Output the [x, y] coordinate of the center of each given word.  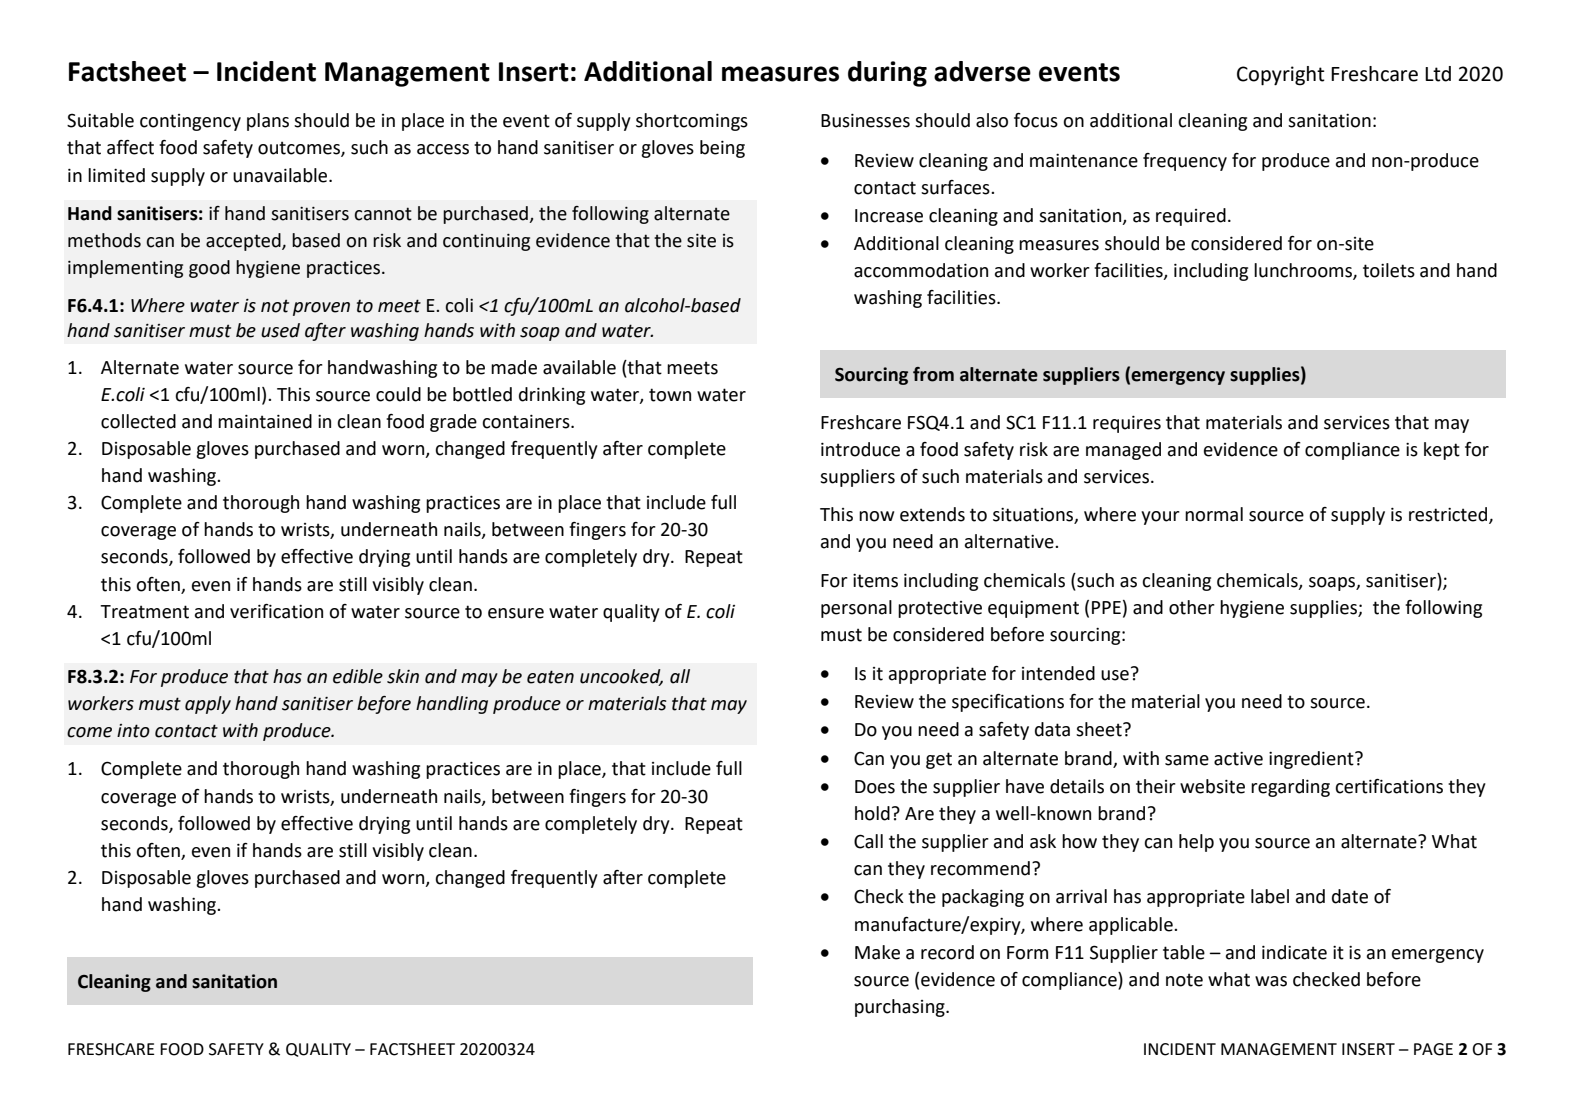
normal [1214, 514]
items [875, 581]
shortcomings [692, 122]
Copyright [1281, 76]
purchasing [901, 1008]
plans [268, 122]
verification [276, 611]
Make [877, 952]
